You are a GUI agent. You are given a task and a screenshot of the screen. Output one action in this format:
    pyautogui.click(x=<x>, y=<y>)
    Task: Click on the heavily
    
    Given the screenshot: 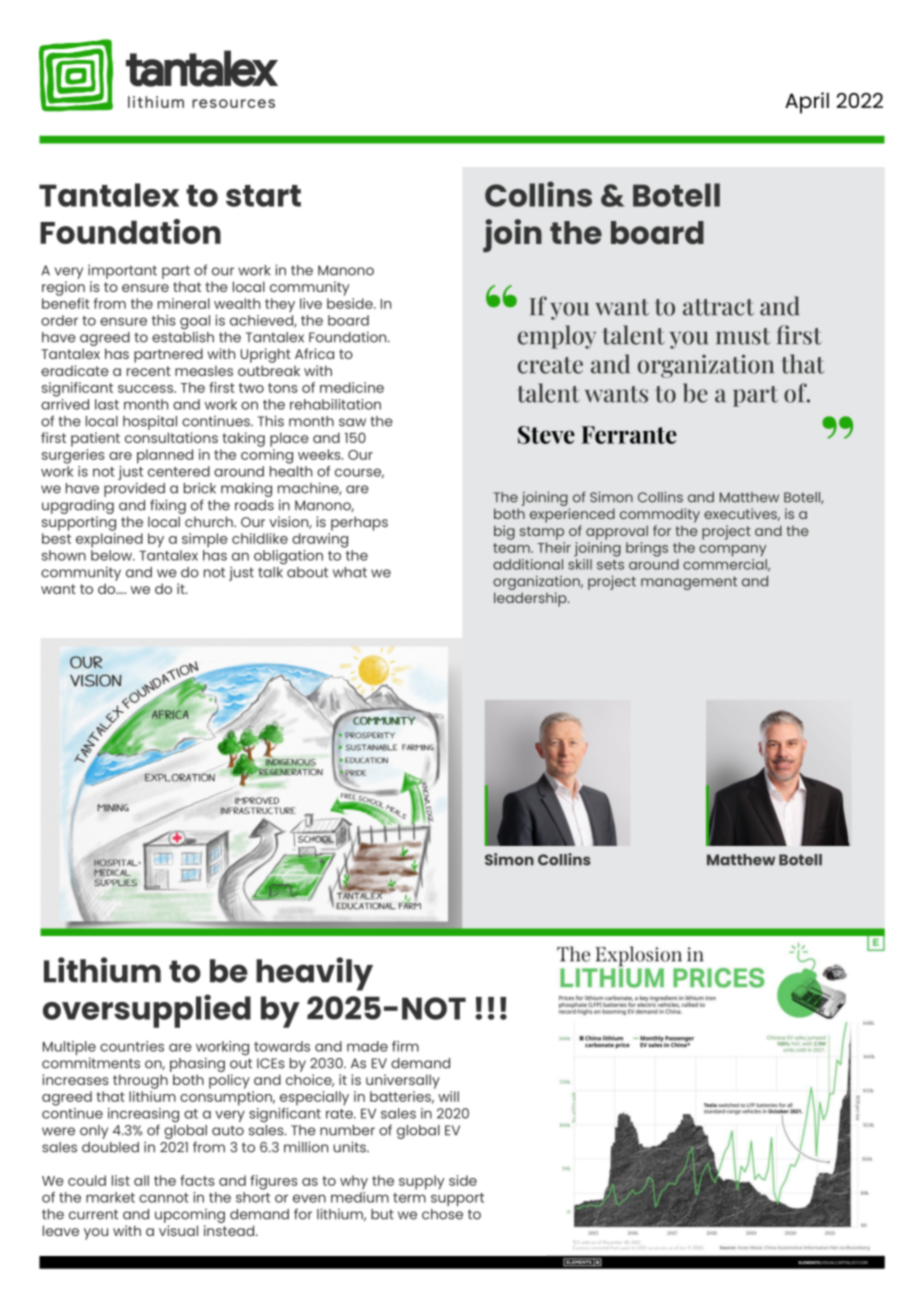 What is the action you would take?
    pyautogui.click(x=314, y=974)
